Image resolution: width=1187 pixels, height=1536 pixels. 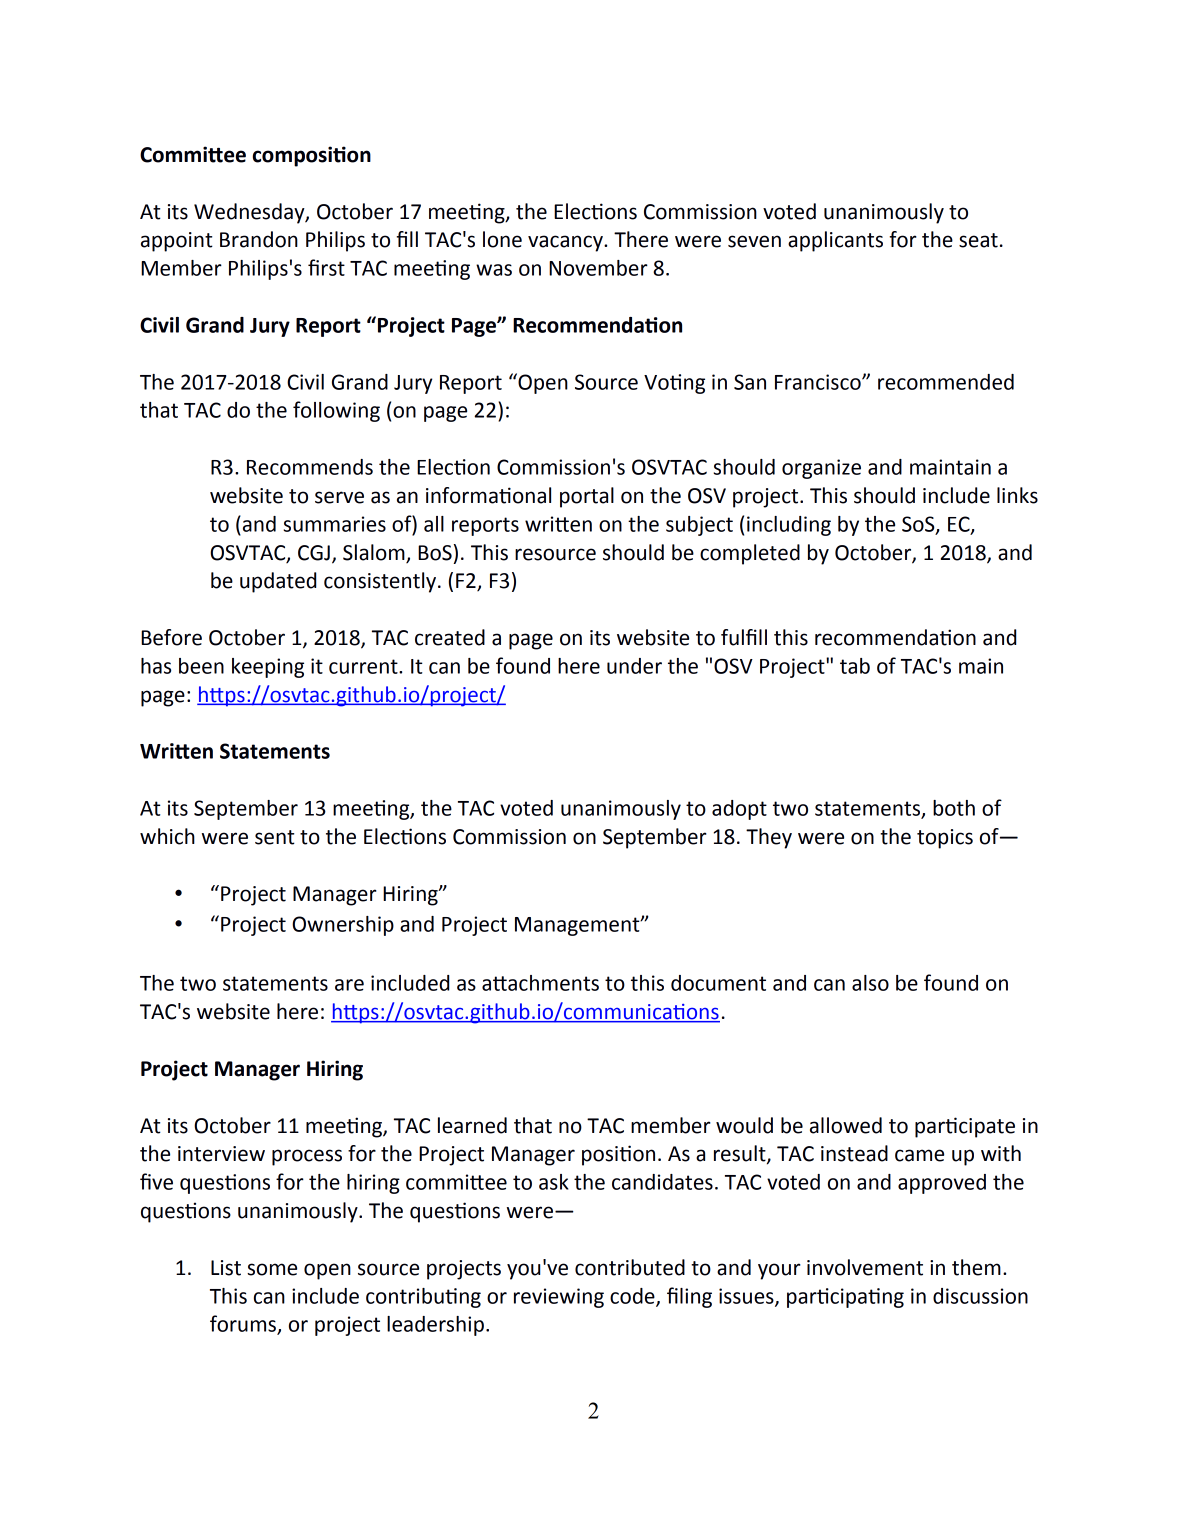 What do you see at coordinates (275, 837) in the screenshot?
I see `sent` at bounding box center [275, 837].
